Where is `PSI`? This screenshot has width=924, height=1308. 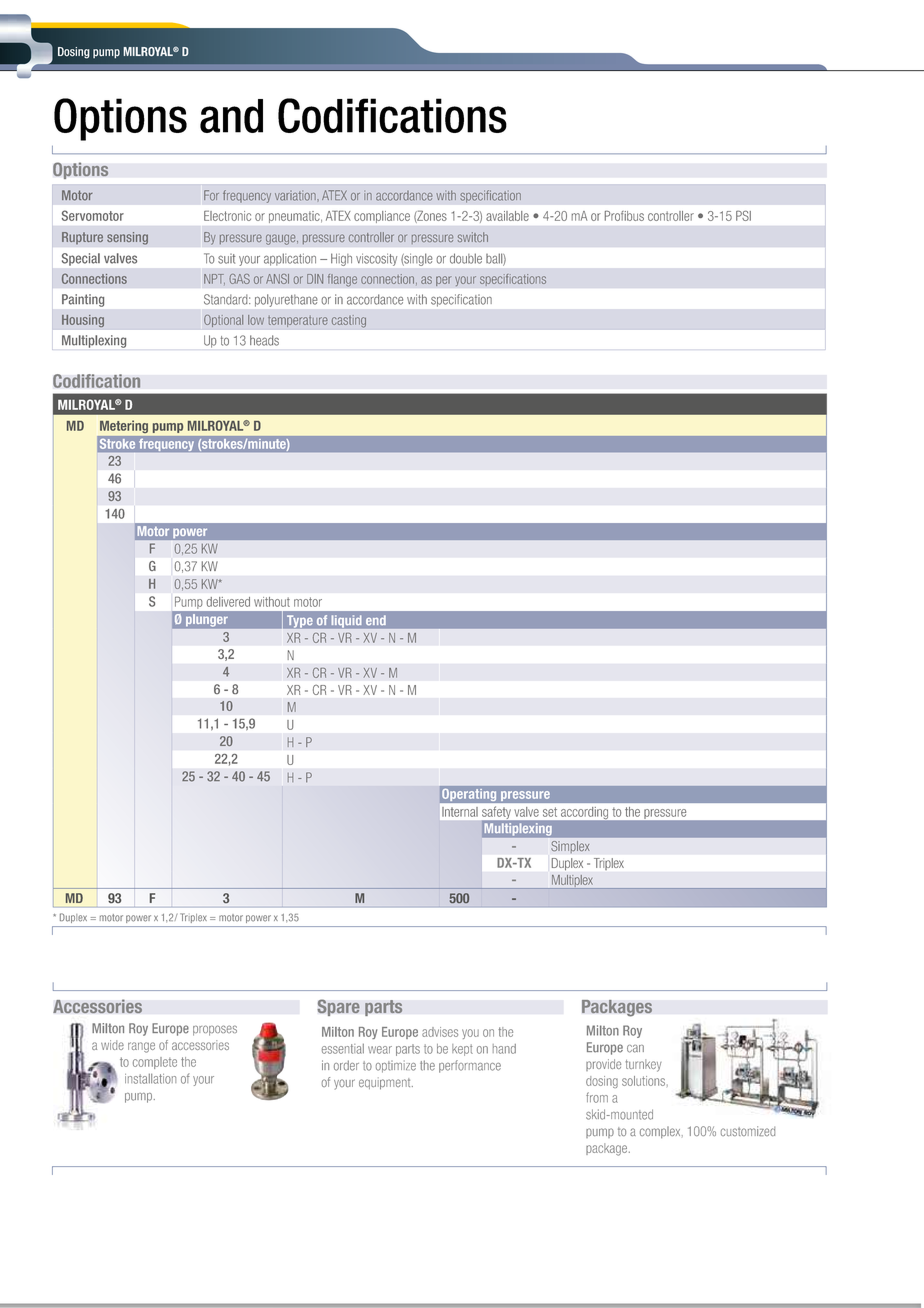
PSI is located at coordinates (743, 215).
